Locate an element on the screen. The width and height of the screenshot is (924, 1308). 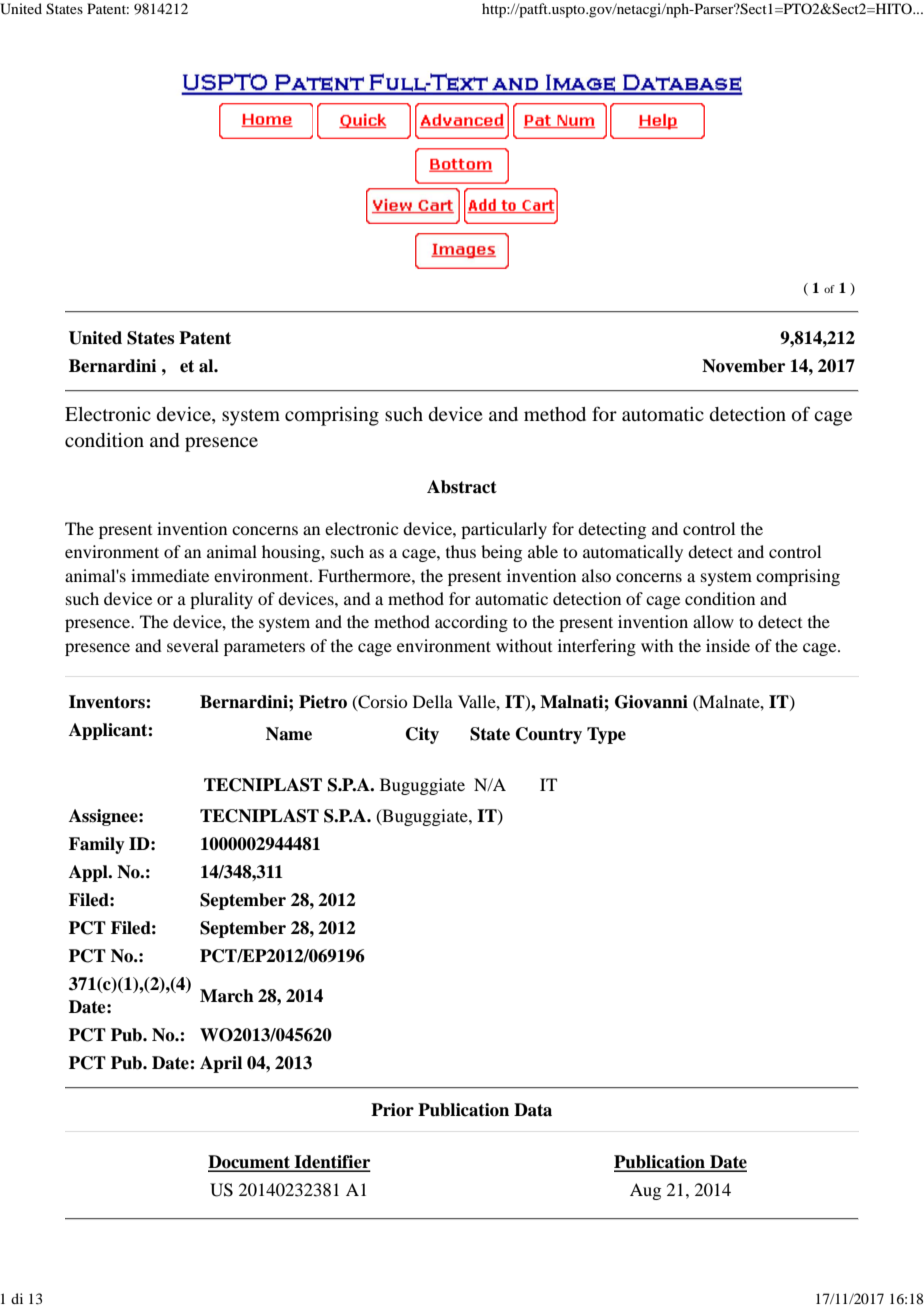
immediate is located at coordinates (170, 575).
